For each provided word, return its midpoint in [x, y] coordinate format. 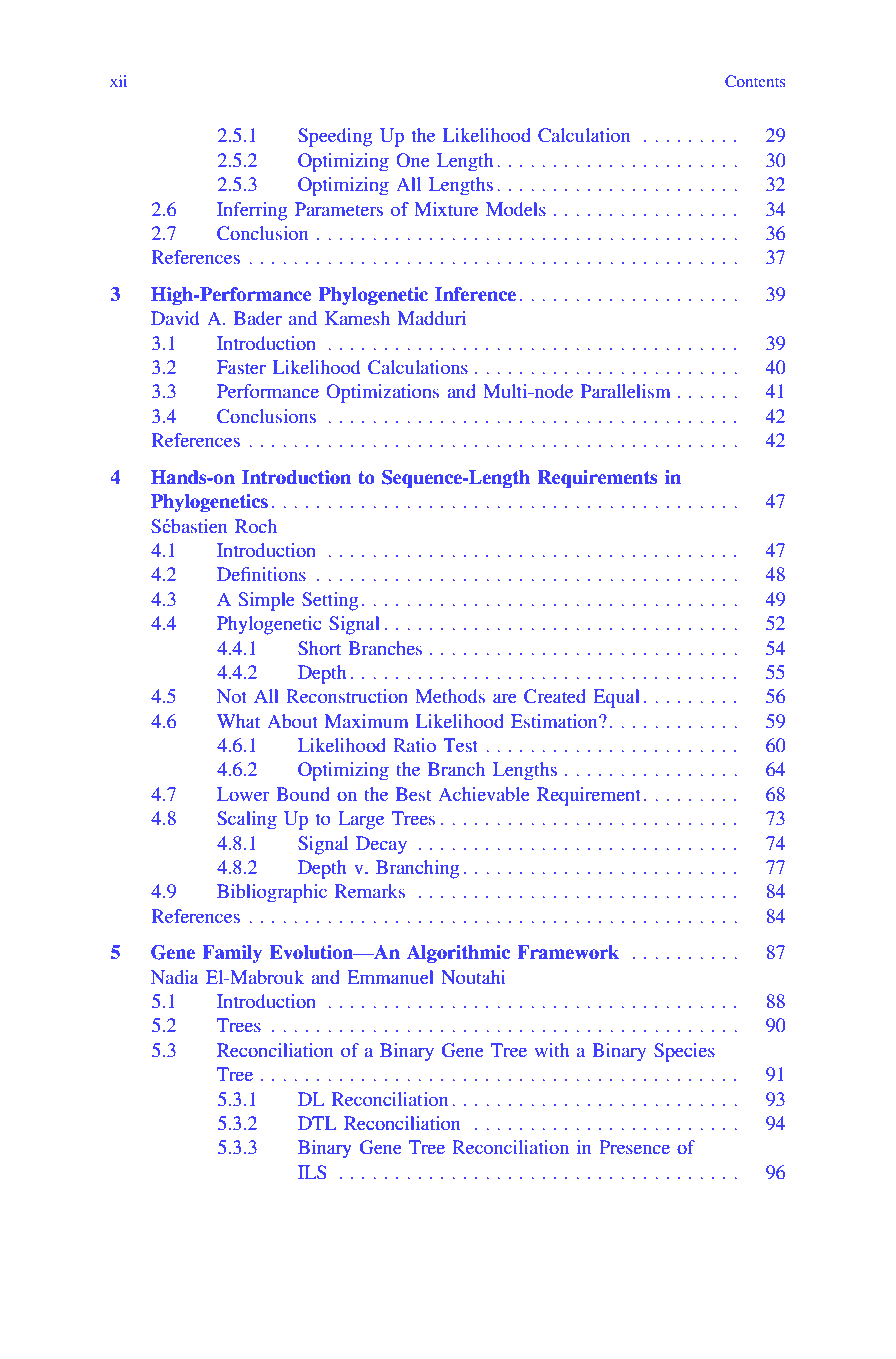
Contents [755, 81]
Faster [241, 367]
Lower [243, 794]
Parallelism [625, 391]
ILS [312, 1172]
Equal [616, 698]
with [552, 1050]
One [412, 160]
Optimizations [382, 393]
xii [118, 81]
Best [413, 794]
